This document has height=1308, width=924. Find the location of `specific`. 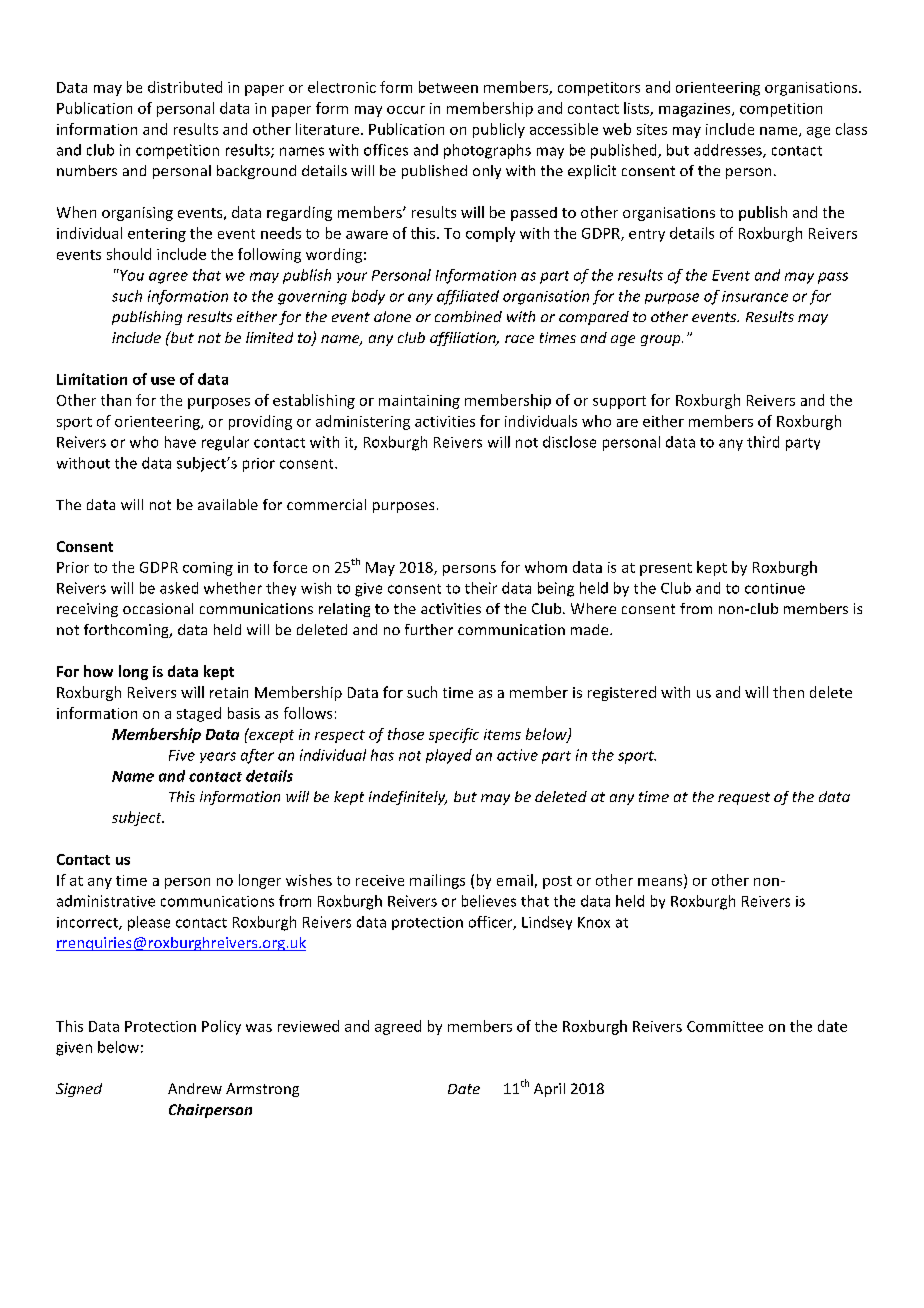

specific is located at coordinates (454, 735).
